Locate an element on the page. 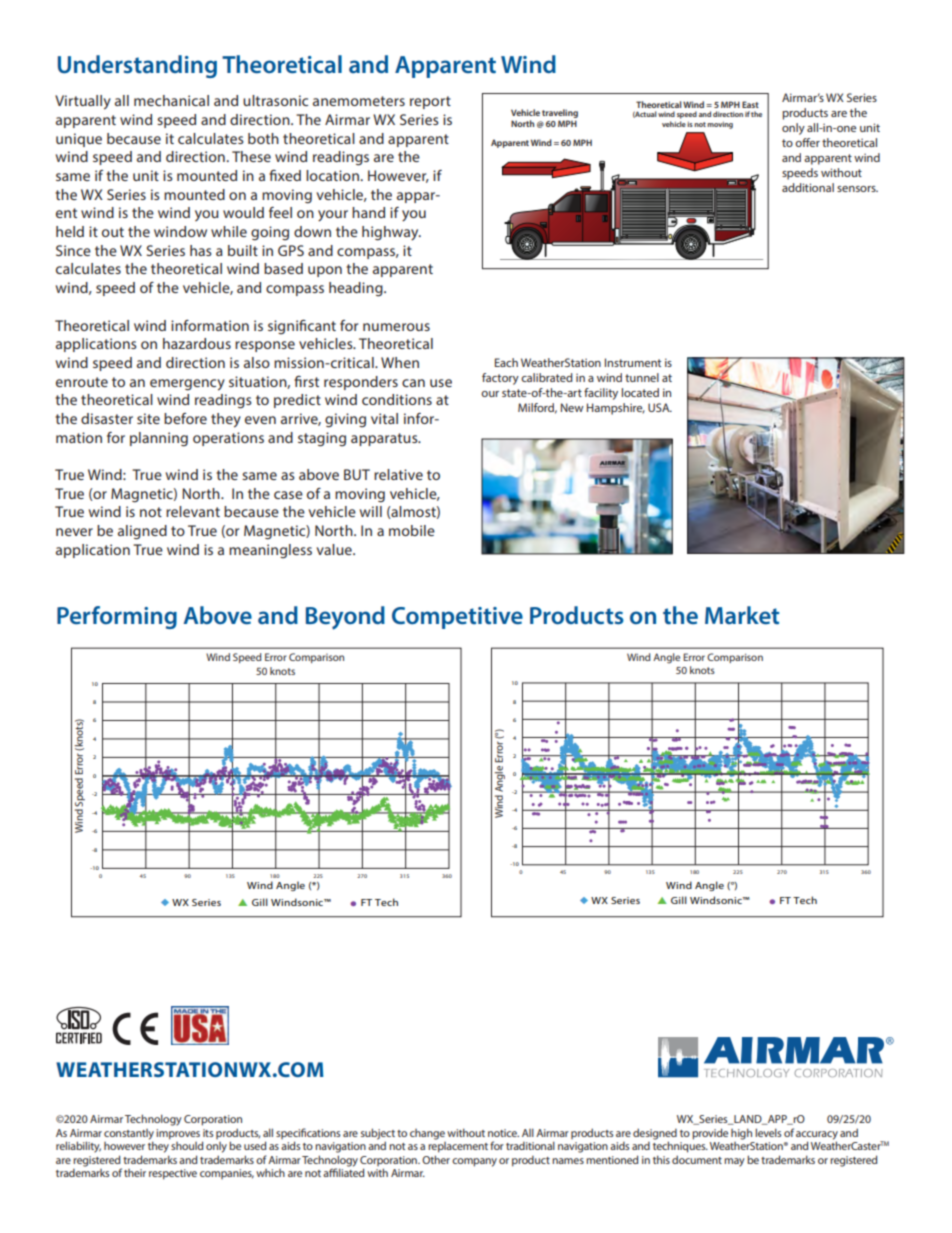 The height and width of the document is (1233, 952). Competitive is located at coordinates (457, 618).
